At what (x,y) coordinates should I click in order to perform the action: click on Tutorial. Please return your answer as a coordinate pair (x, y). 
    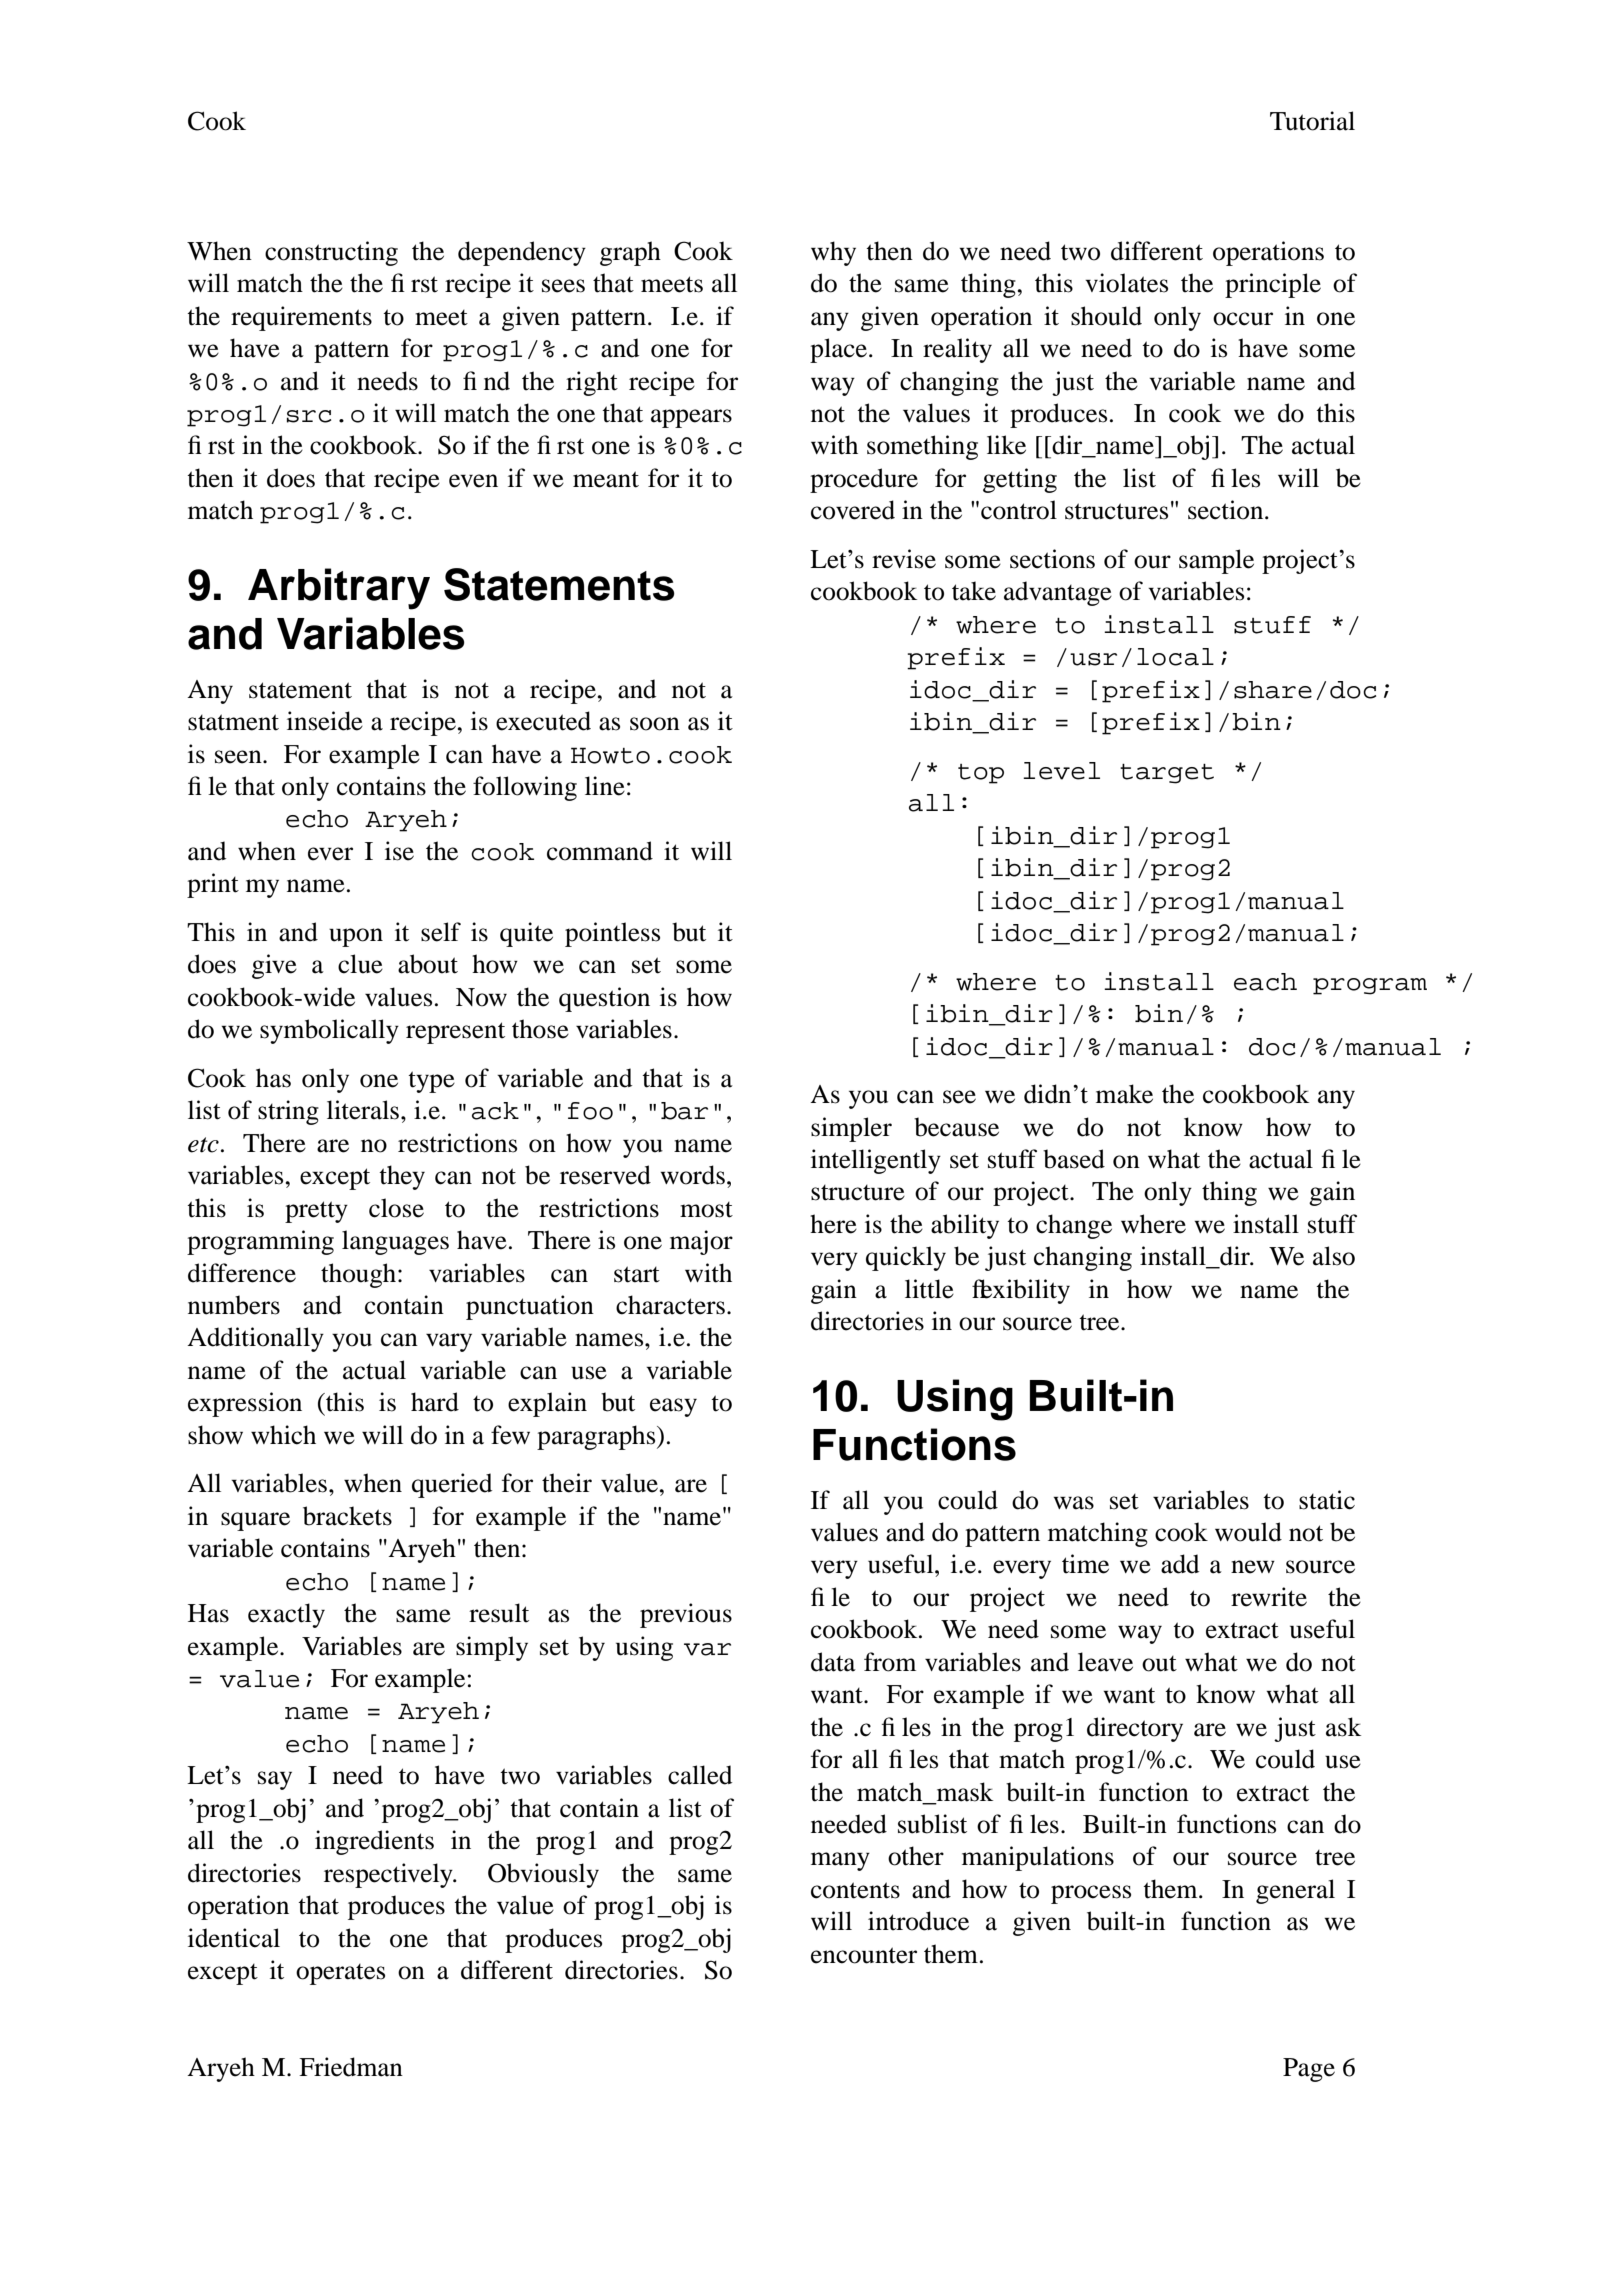
    Looking at the image, I should click on (1312, 121).
